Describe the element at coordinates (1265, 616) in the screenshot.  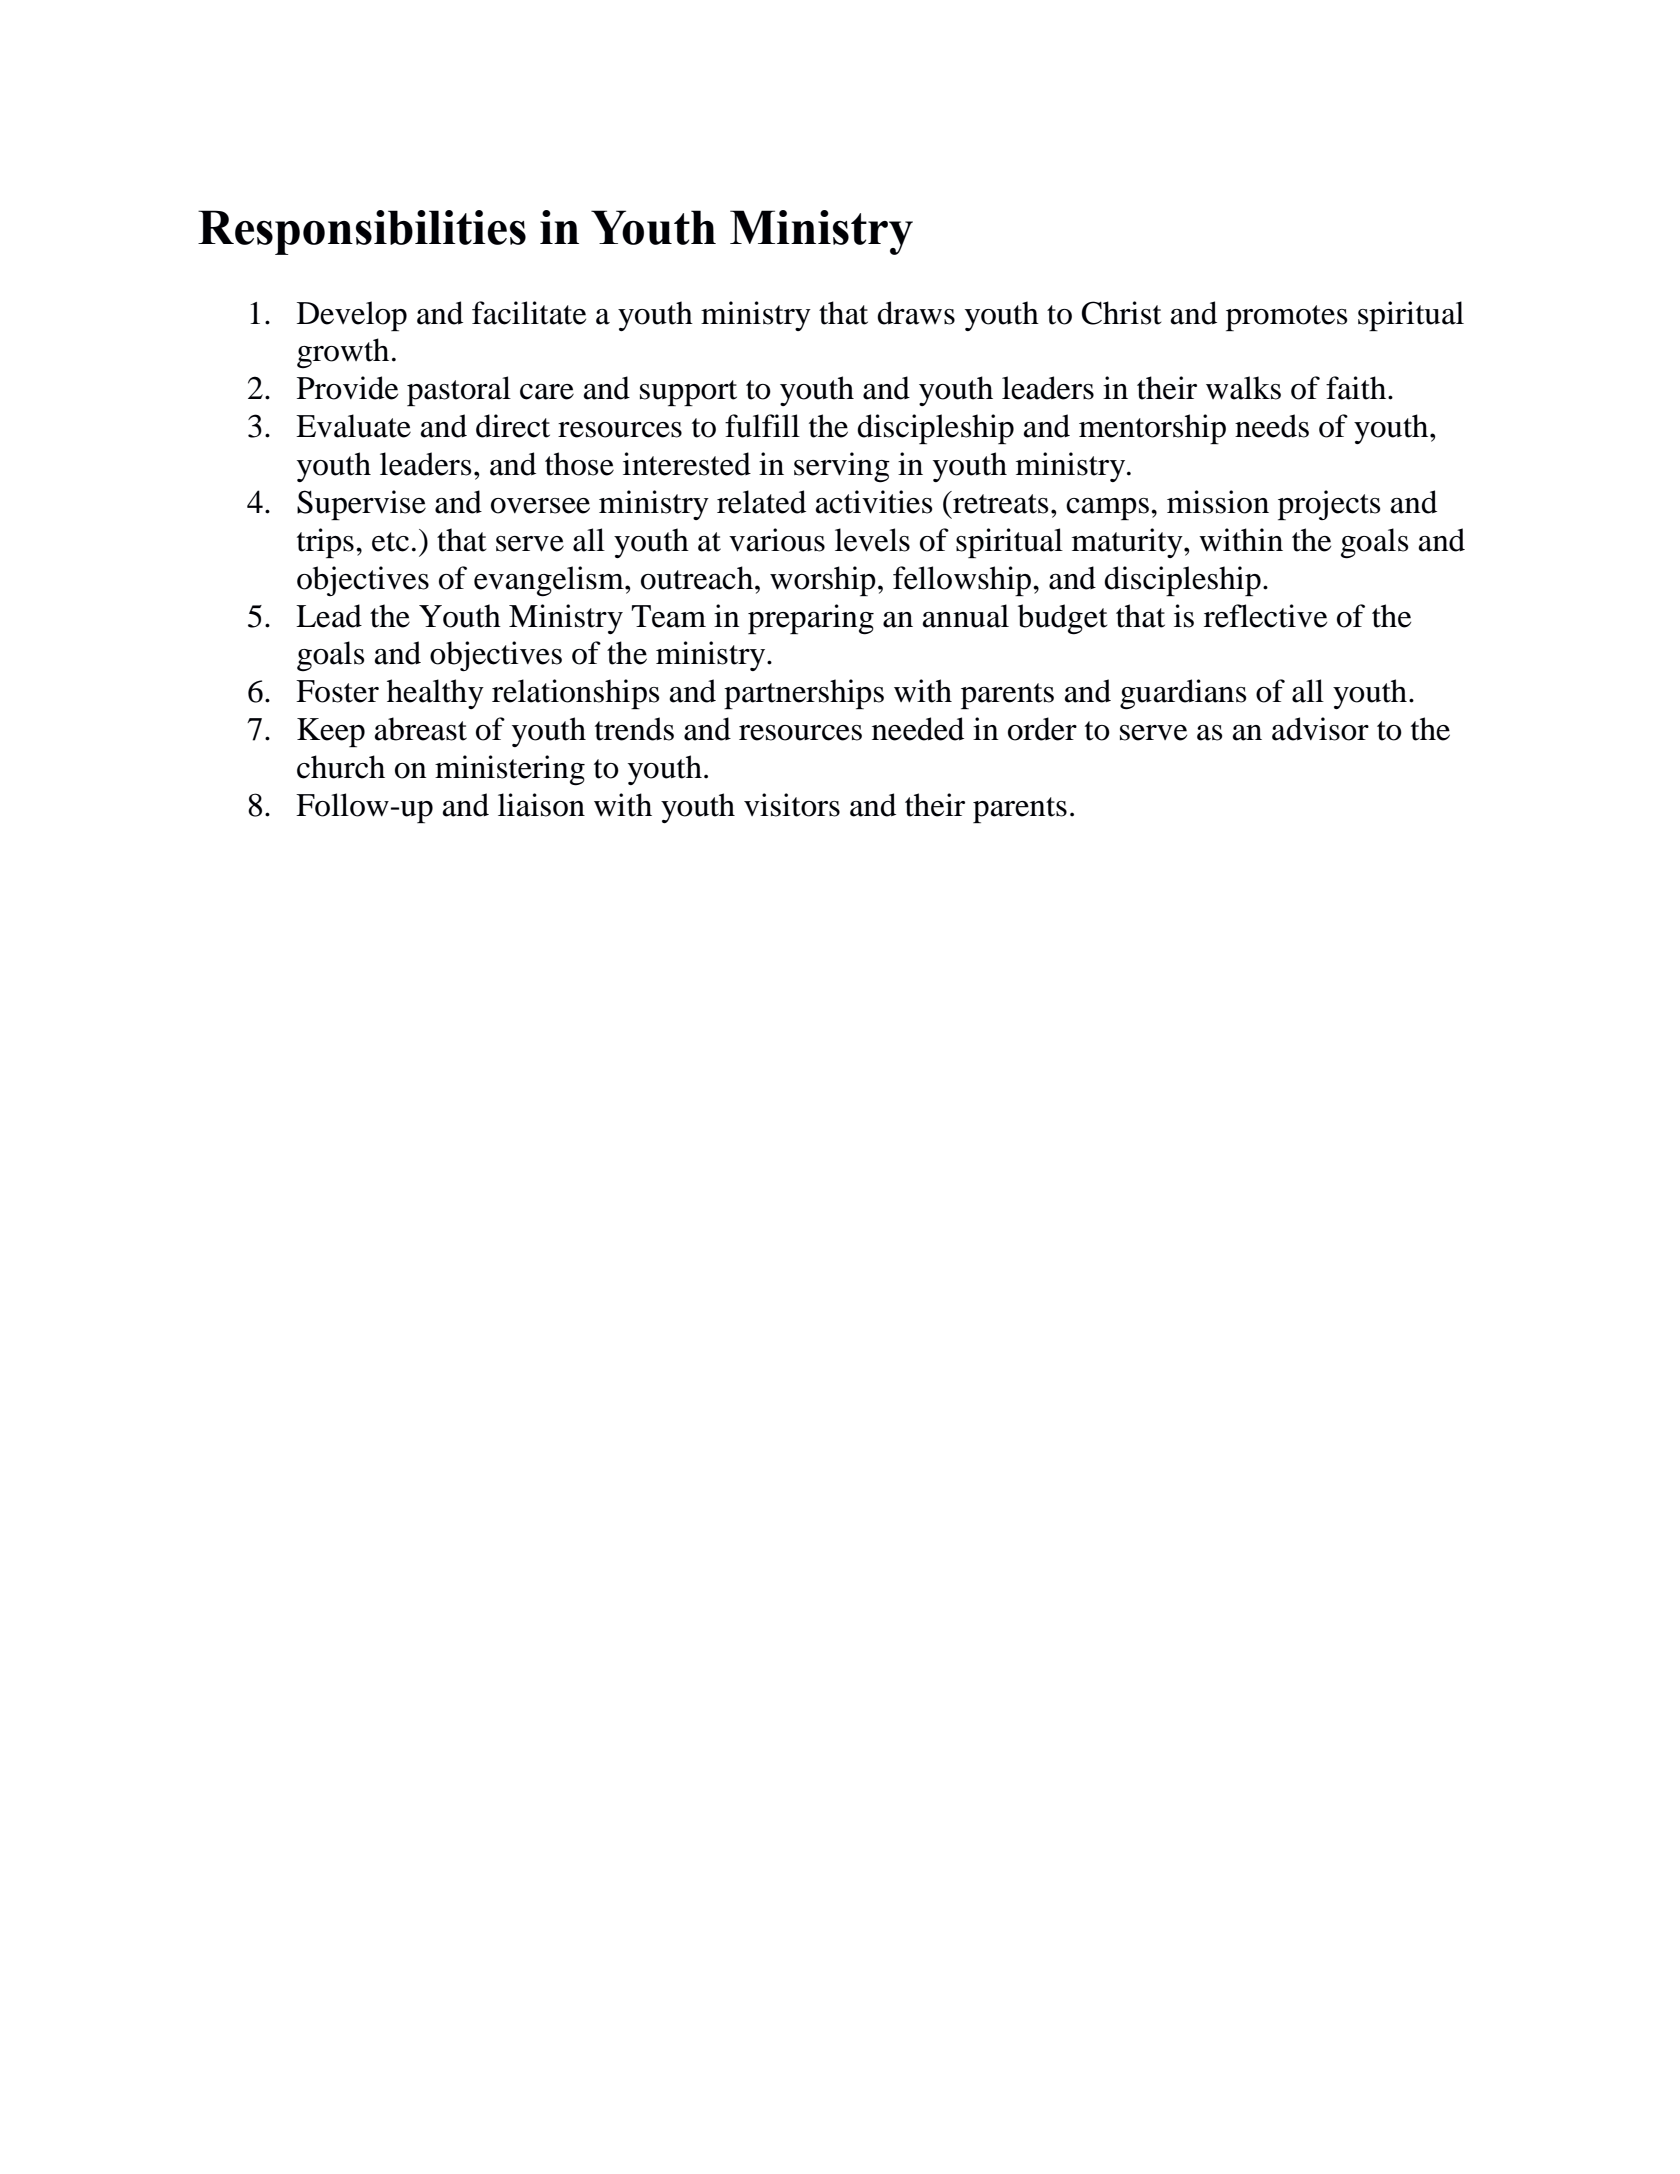
I see `reflective` at that location.
